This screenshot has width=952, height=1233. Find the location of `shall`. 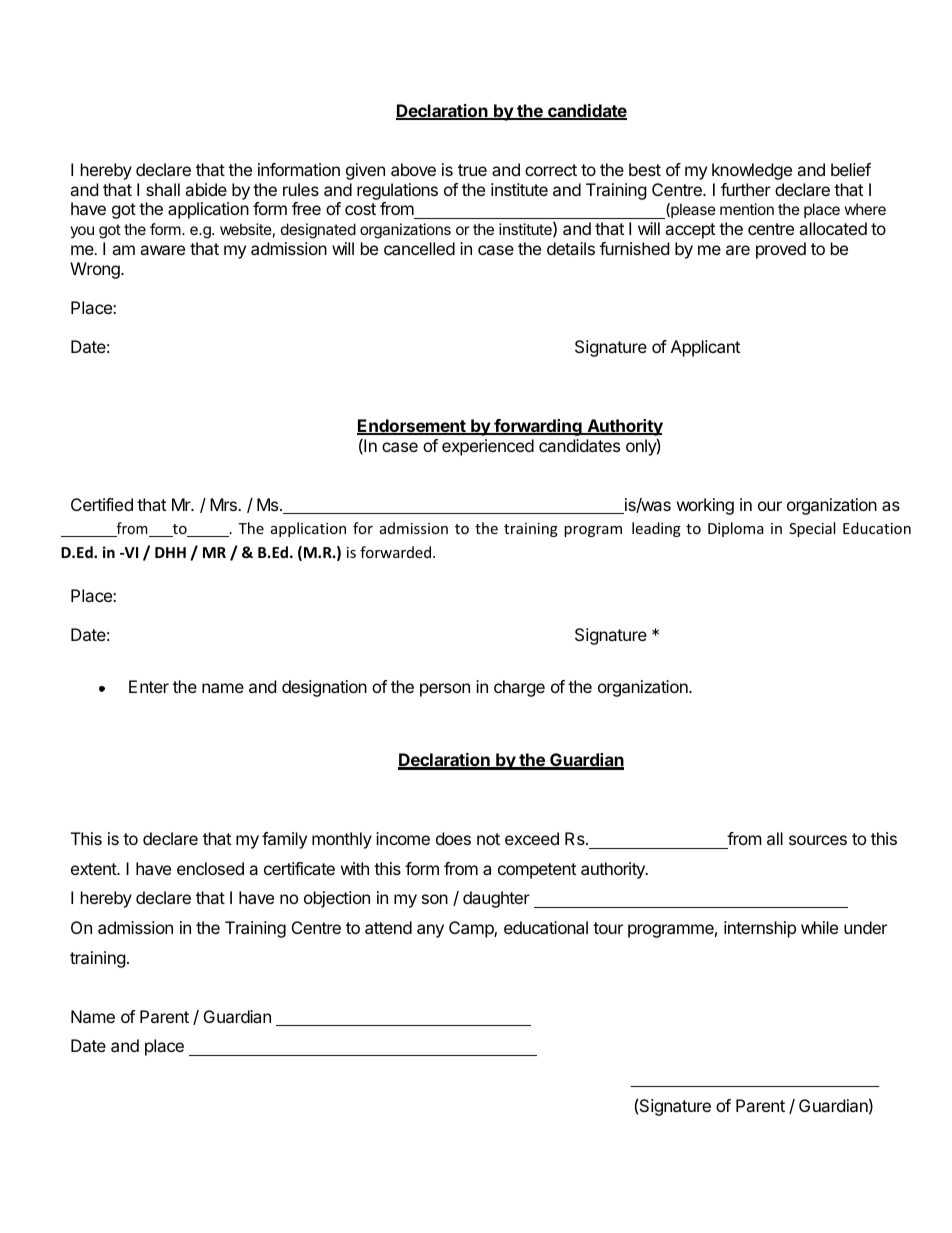

shall is located at coordinates (163, 189).
